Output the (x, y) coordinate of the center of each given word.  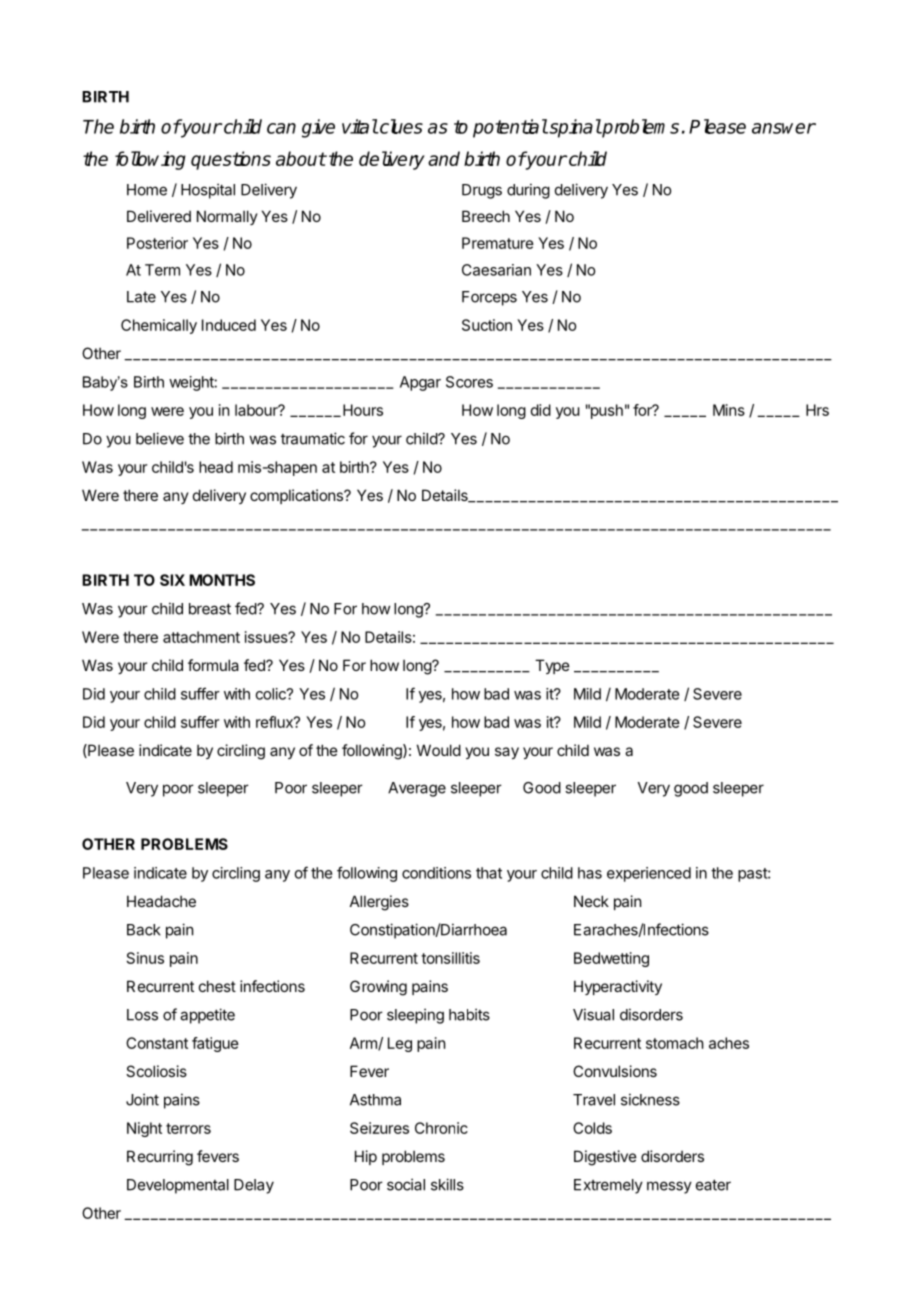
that (489, 873)
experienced (649, 874)
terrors (188, 1128)
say (507, 753)
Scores (469, 382)
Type (552, 666)
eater (713, 1185)
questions (231, 160)
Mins (729, 410)
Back (144, 930)
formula (213, 665)
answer (784, 128)
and (444, 158)
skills (447, 1184)
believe (160, 438)
